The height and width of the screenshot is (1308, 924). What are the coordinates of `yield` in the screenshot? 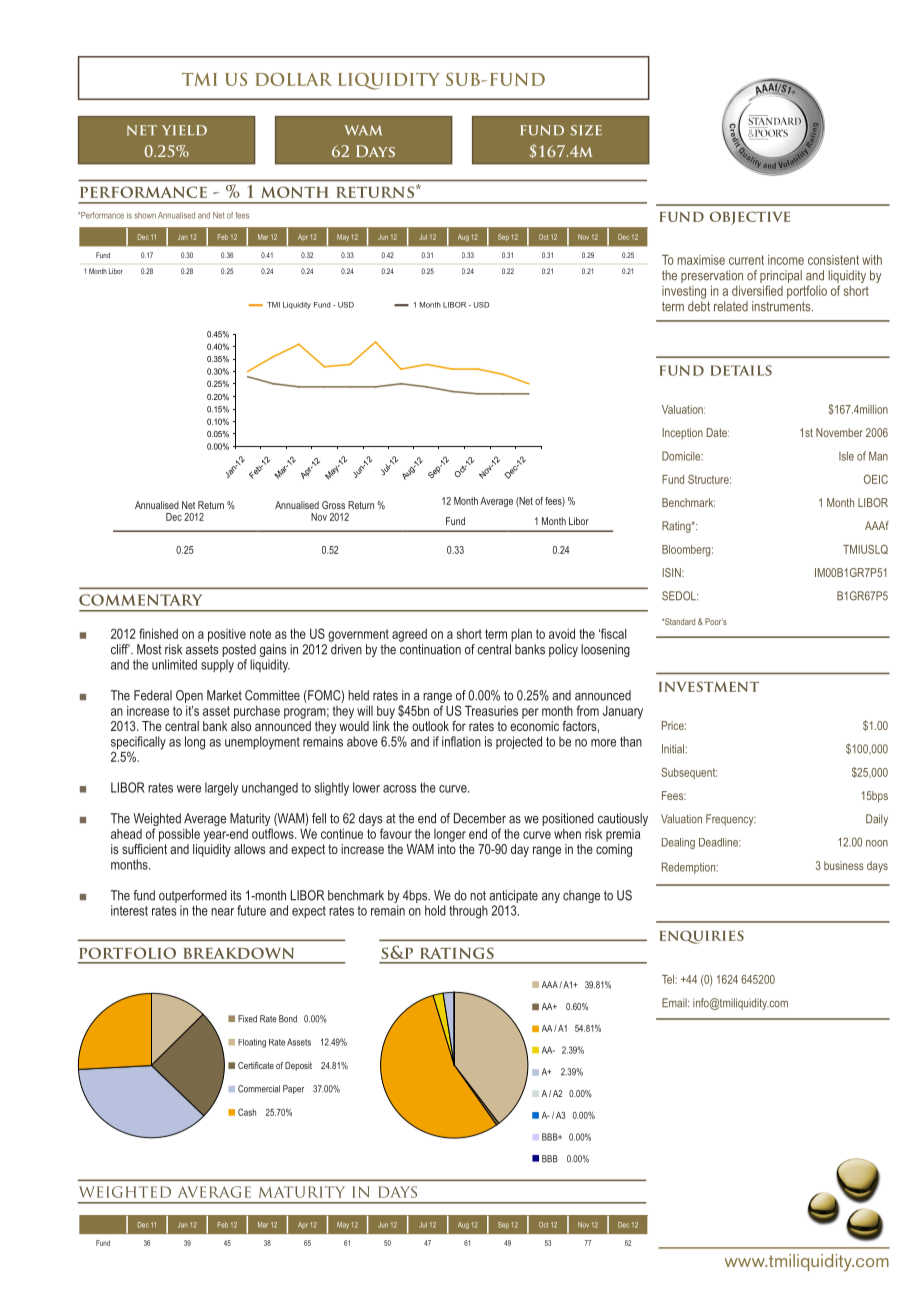 It's located at (184, 130).
